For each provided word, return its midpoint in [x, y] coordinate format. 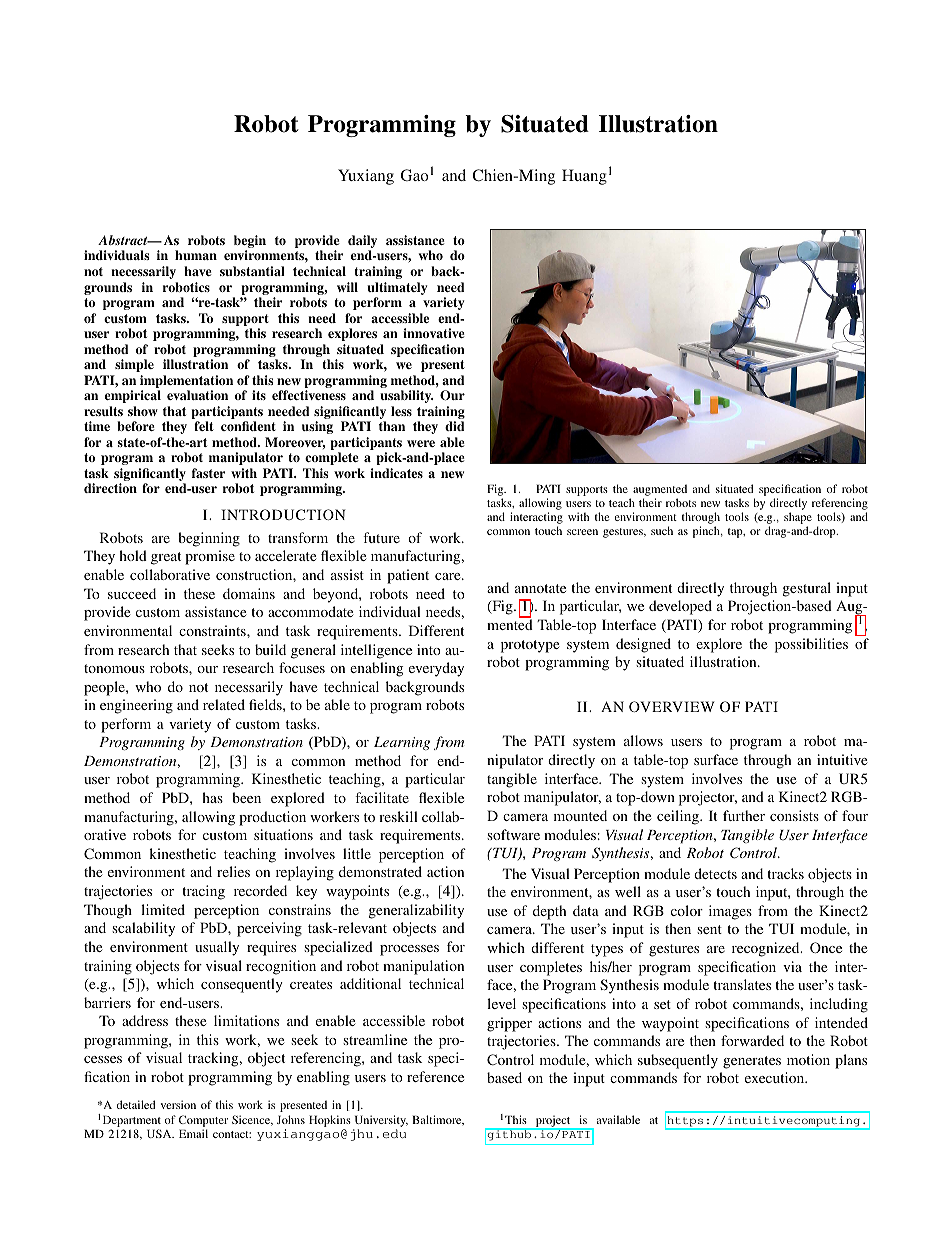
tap [736, 533]
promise [210, 557]
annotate [540, 588]
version [178, 1104]
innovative [433, 333]
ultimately [397, 288]
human [196, 255]
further [744, 815]
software [513, 834]
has [212, 797]
